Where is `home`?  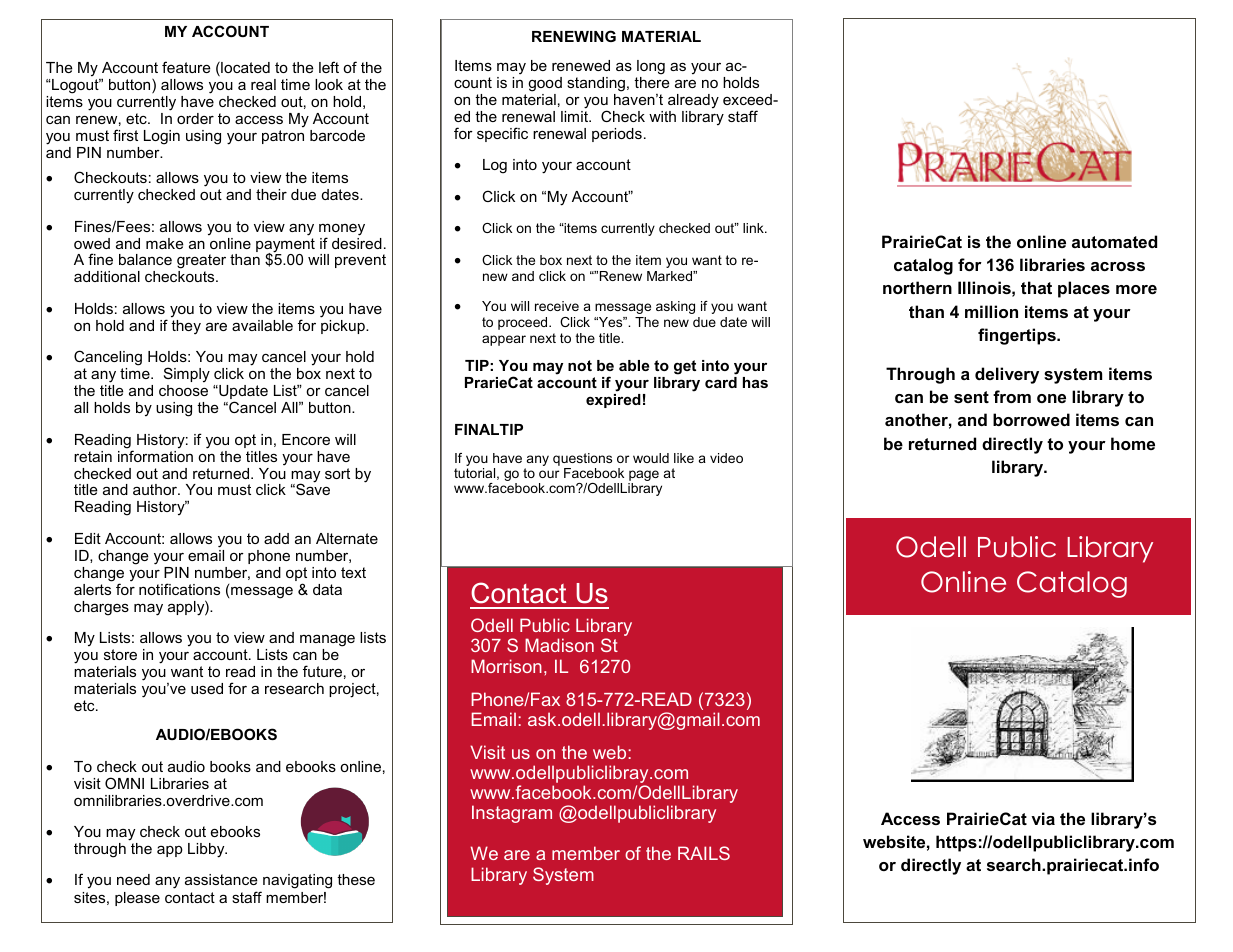 home is located at coordinates (1133, 443).
